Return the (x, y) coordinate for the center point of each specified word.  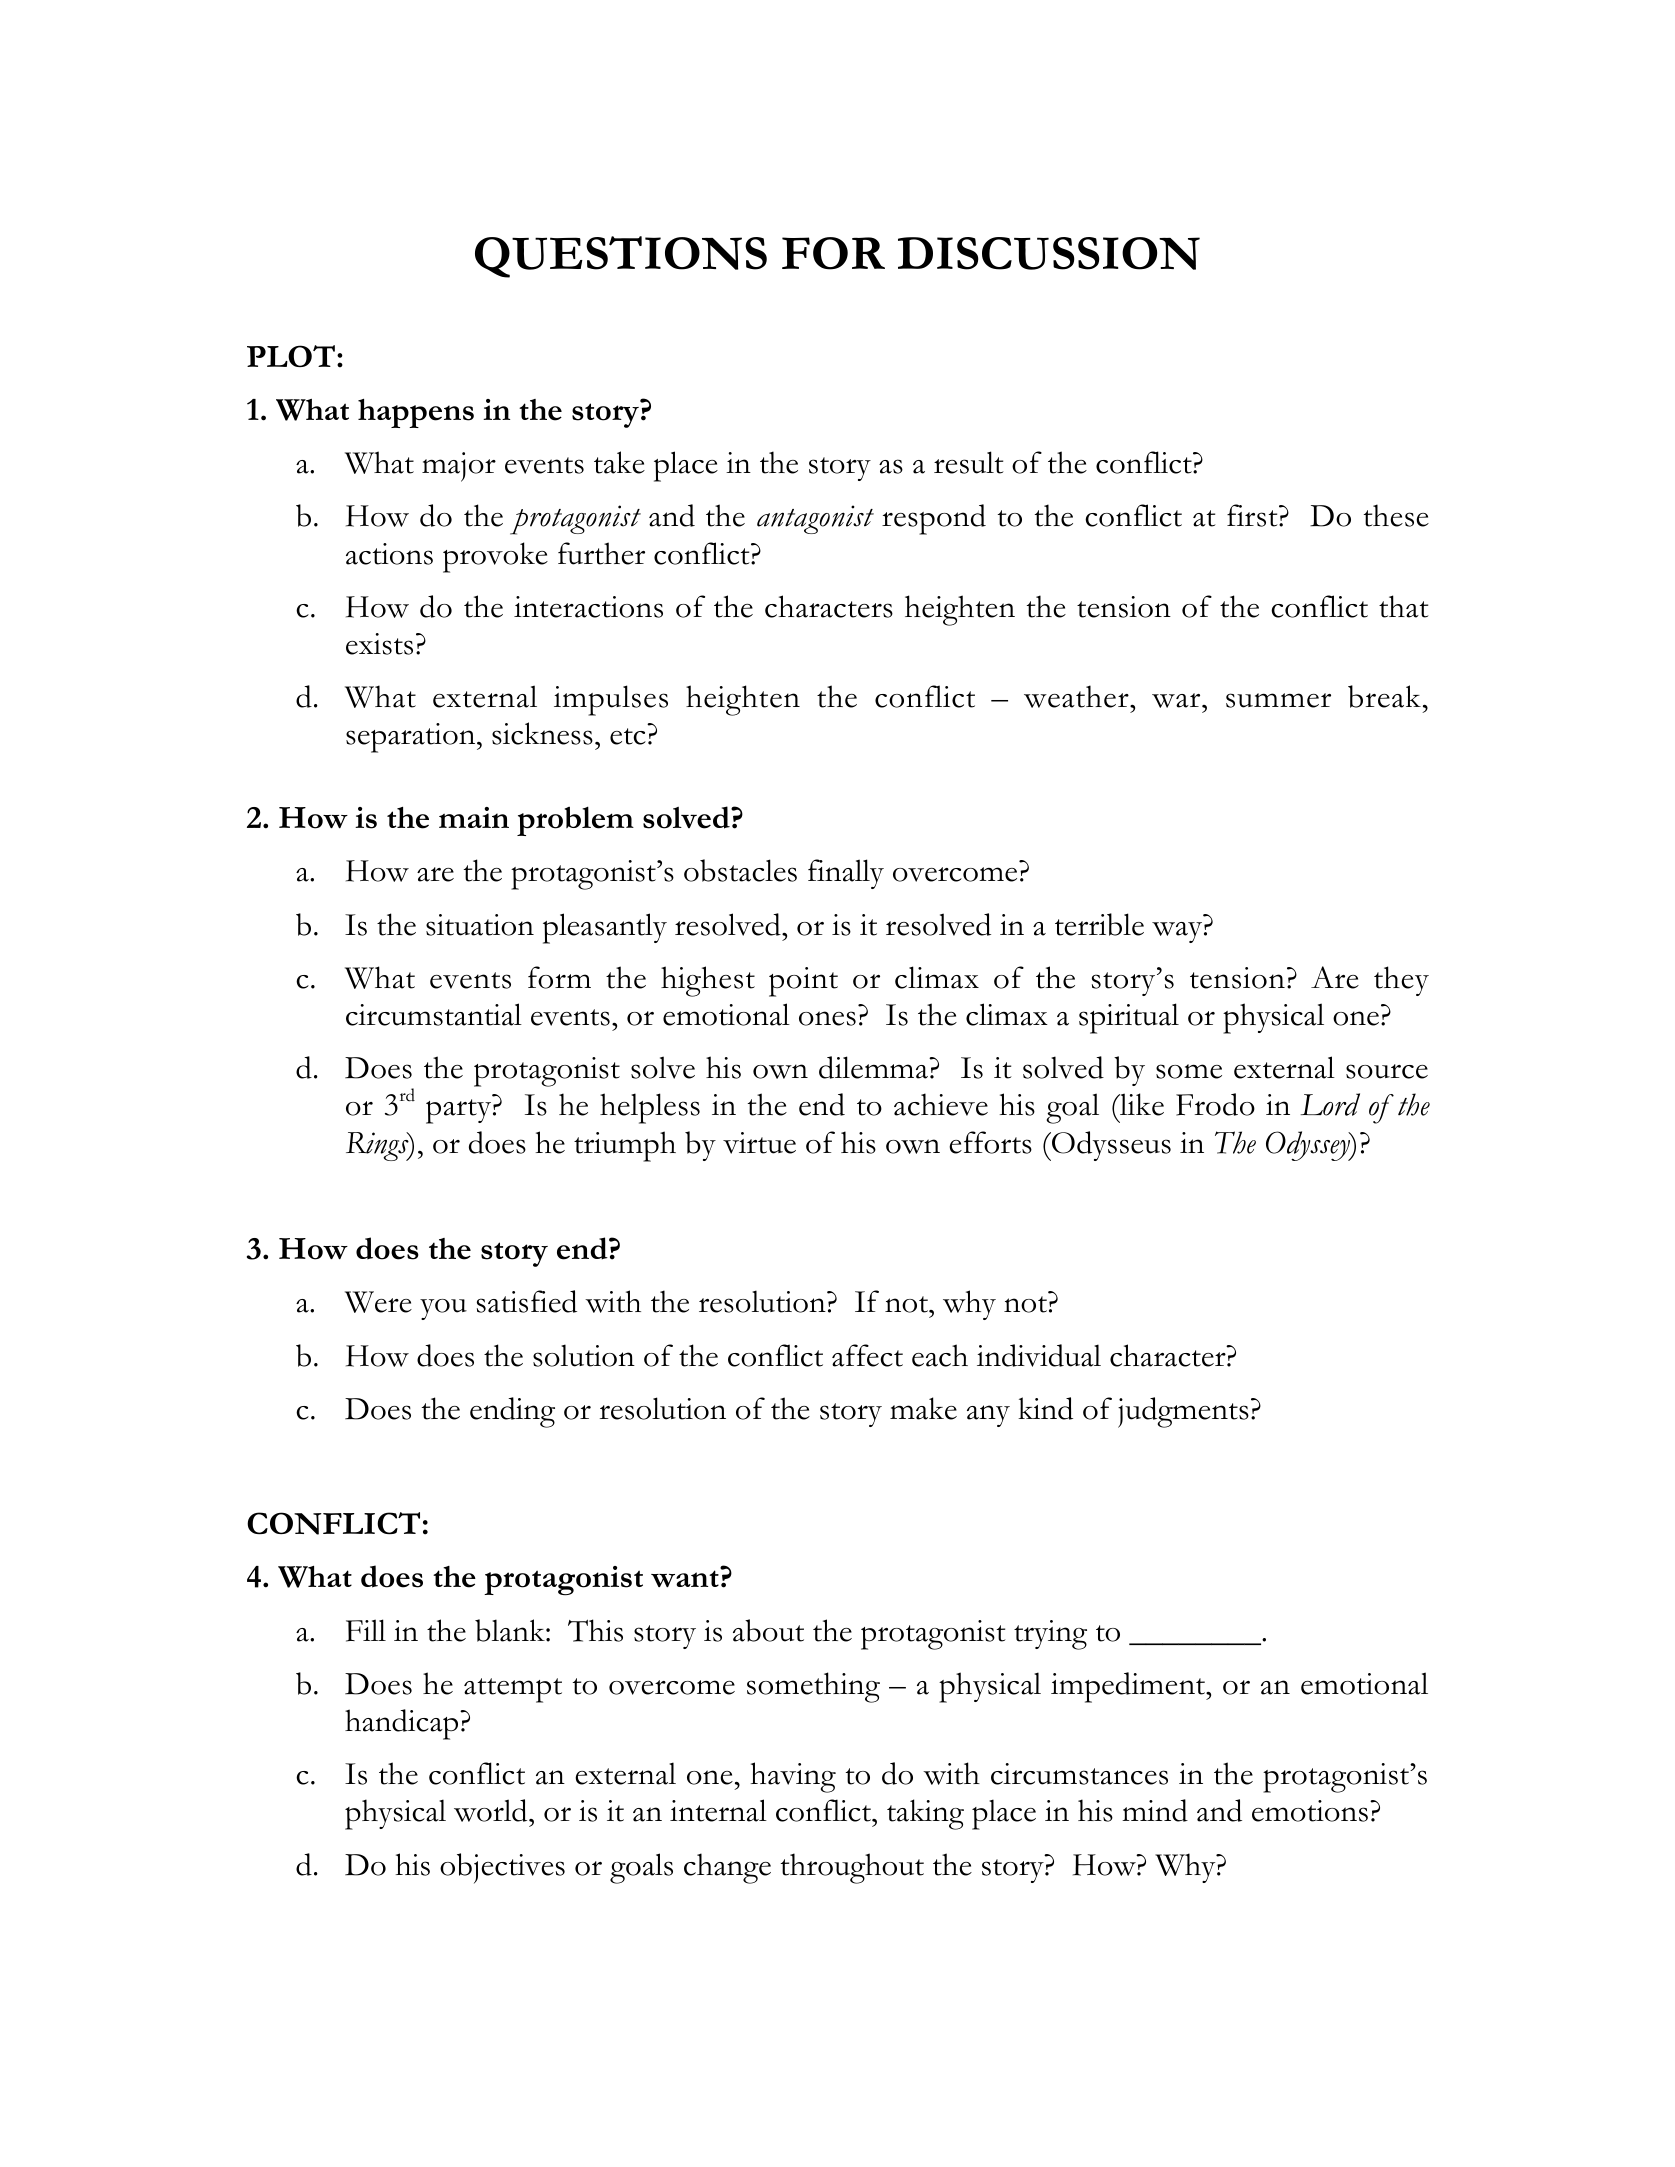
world (492, 1810)
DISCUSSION (1049, 253)
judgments (1183, 1412)
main (474, 817)
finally (846, 874)
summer (1278, 700)
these (1396, 515)
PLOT (291, 356)
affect (867, 1355)
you (443, 1309)
